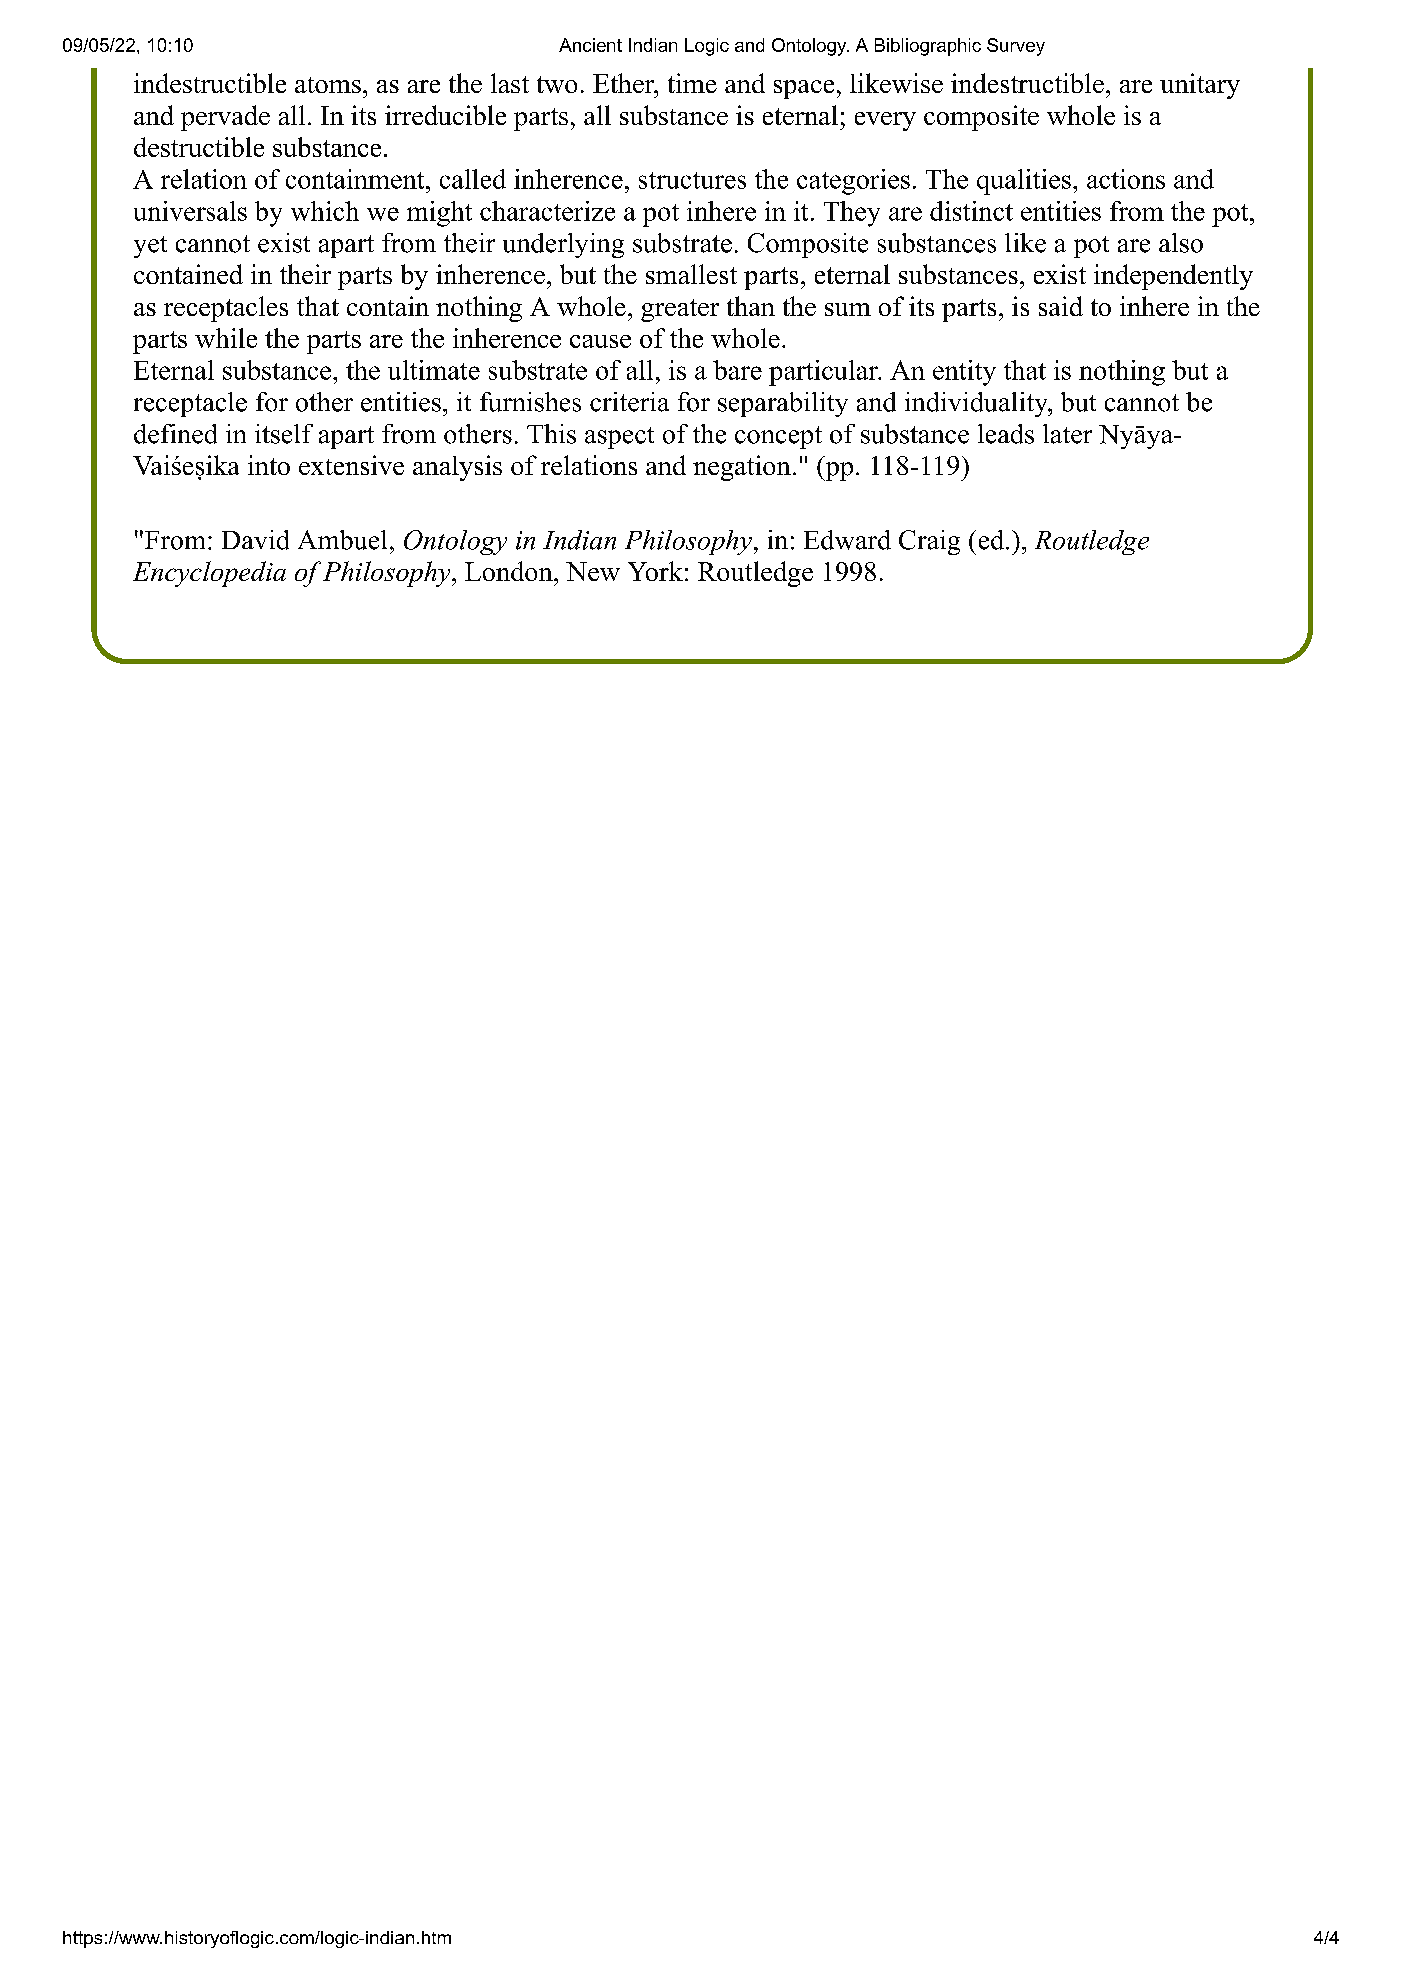 The height and width of the page is (1984, 1402). What do you see at coordinates (328, 85) in the page?
I see `atoms` at bounding box center [328, 85].
